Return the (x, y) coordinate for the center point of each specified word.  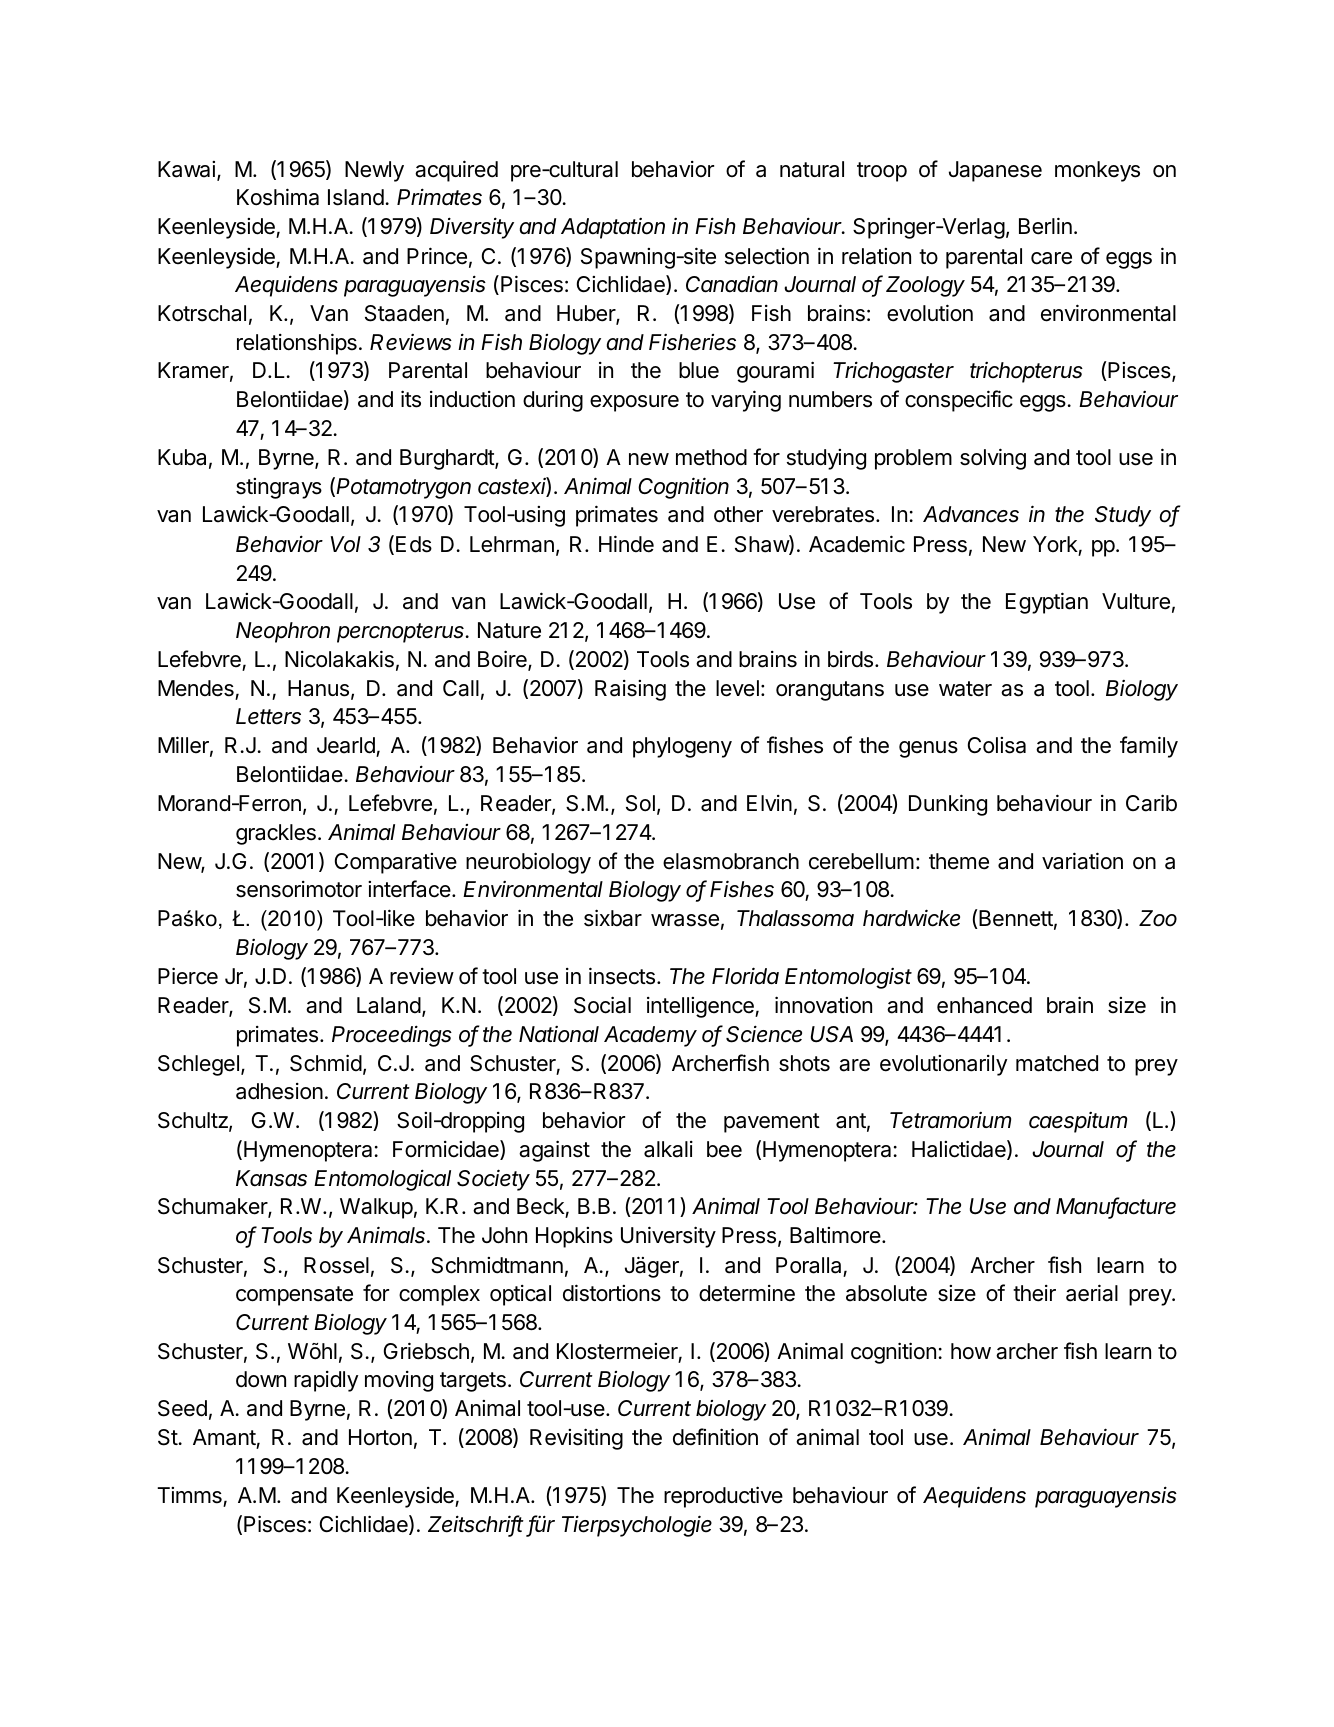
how (971, 1351)
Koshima (278, 197)
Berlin (1045, 226)
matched (1057, 1063)
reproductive (723, 1497)
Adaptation (613, 228)
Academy (650, 1036)
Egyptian (1047, 603)
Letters (268, 716)
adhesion (279, 1091)
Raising (630, 690)
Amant (224, 1437)
